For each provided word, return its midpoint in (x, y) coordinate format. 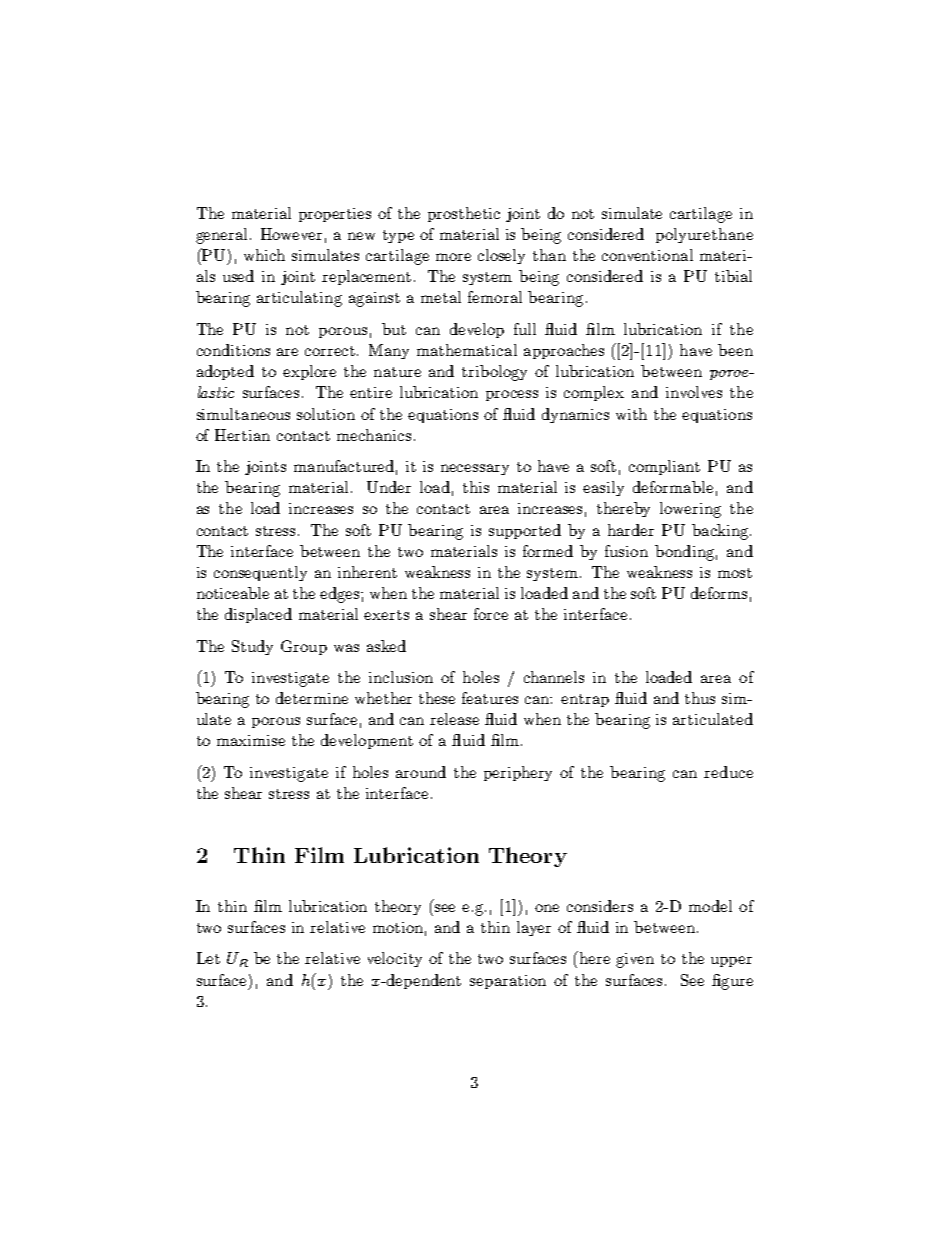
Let (208, 958)
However (291, 234)
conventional (647, 255)
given (635, 960)
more (453, 257)
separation (508, 982)
